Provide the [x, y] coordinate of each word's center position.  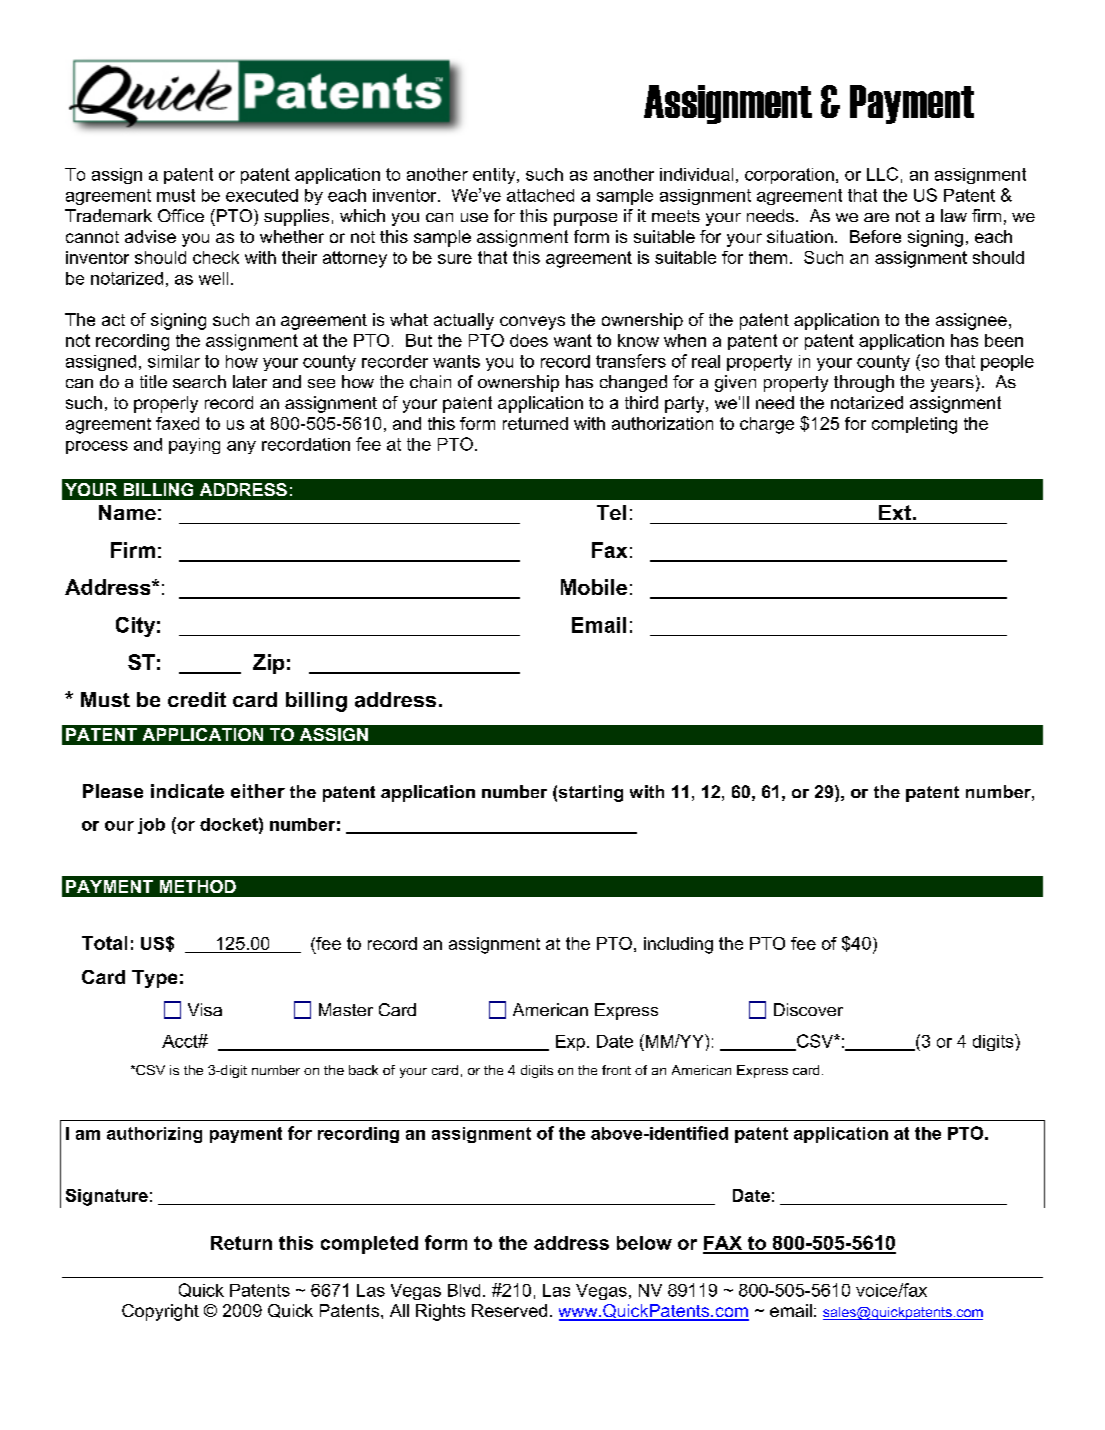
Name [127, 512]
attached [540, 195]
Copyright [160, 1312]
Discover [808, 1009]
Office [181, 215]
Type [154, 979]
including [678, 945]
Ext [895, 512]
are [876, 217]
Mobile [594, 587]
